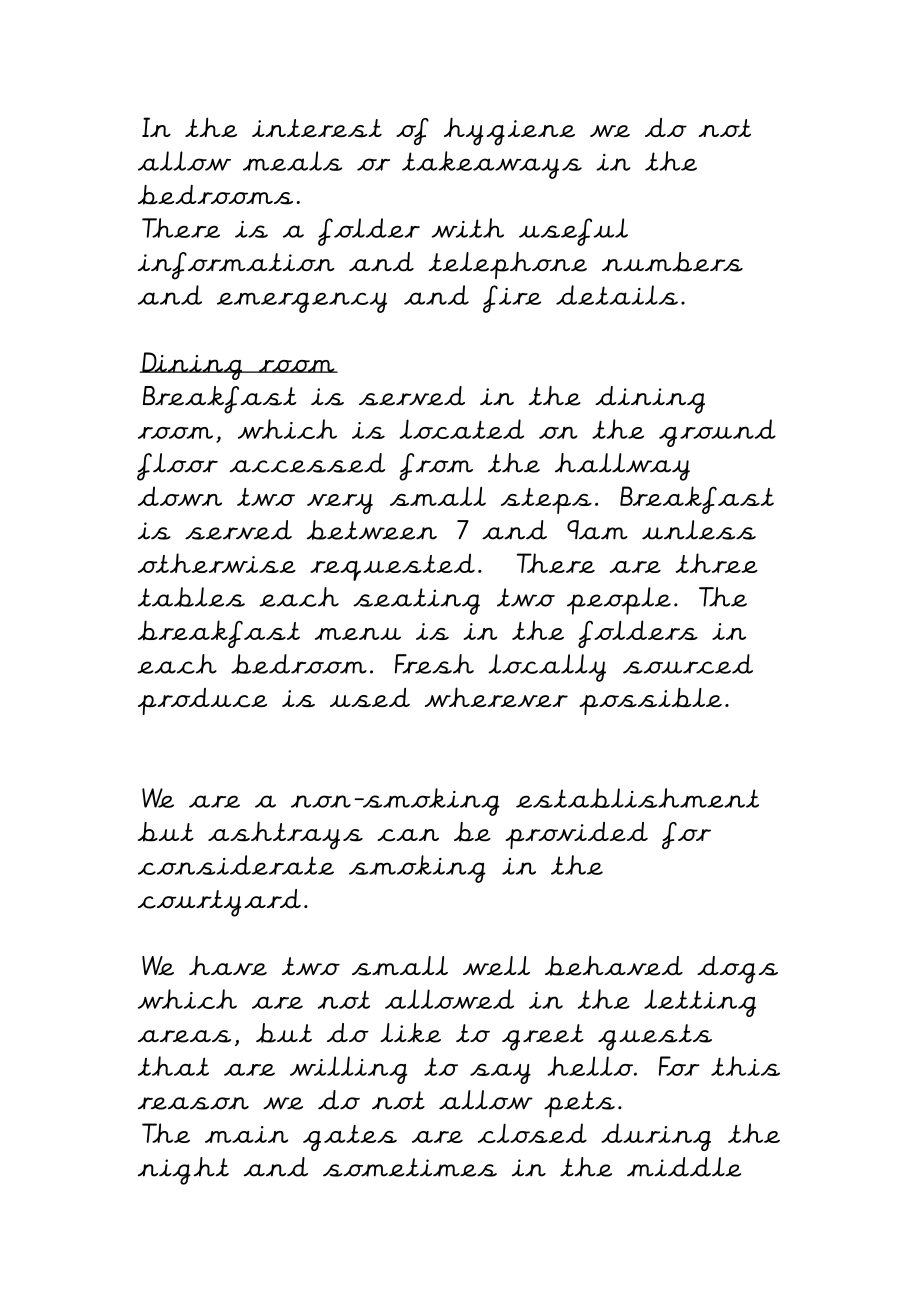 The width and height of the image is (924, 1308). I want to click on meals, so click(293, 161).
